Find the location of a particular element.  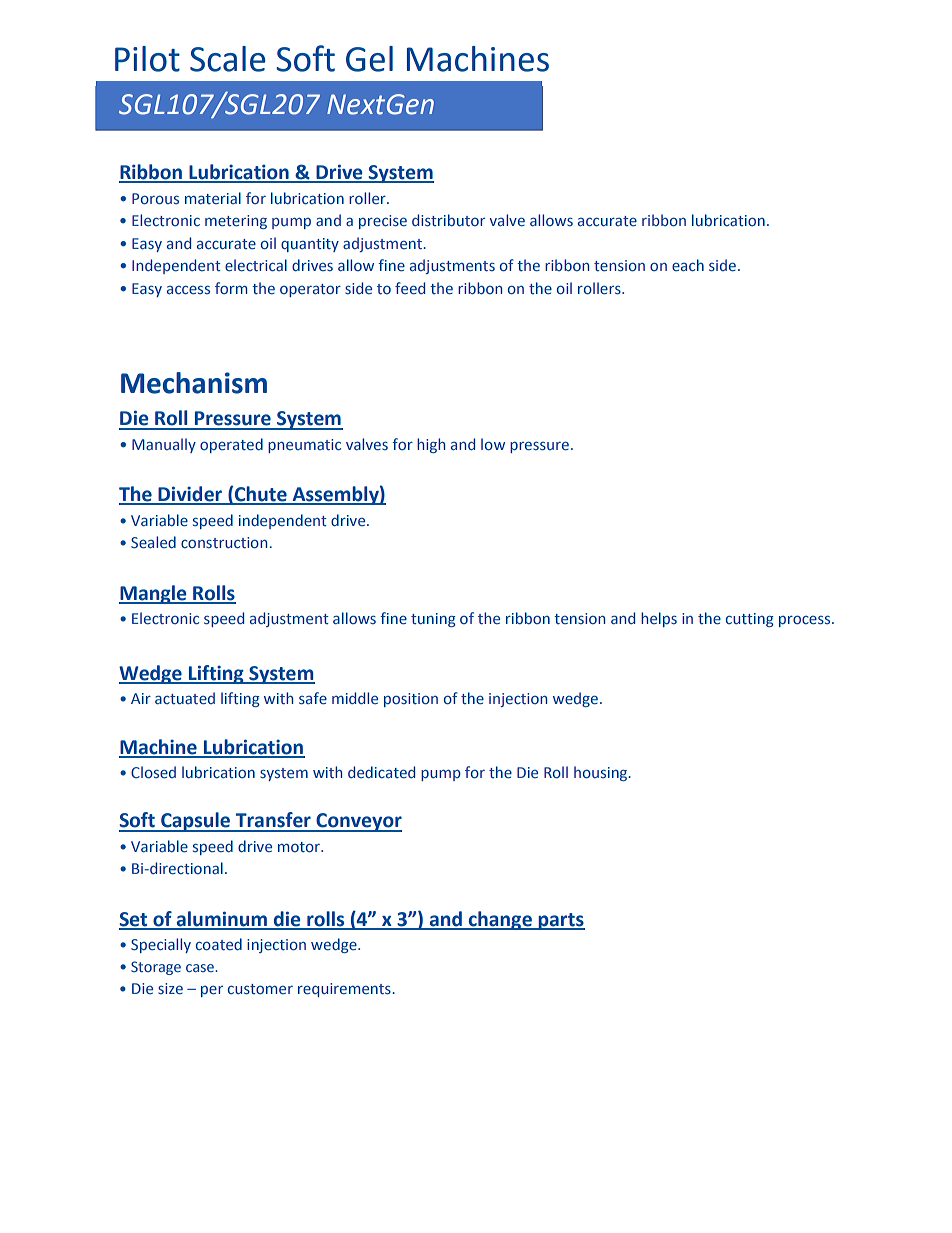

dedicated is located at coordinates (381, 772).
